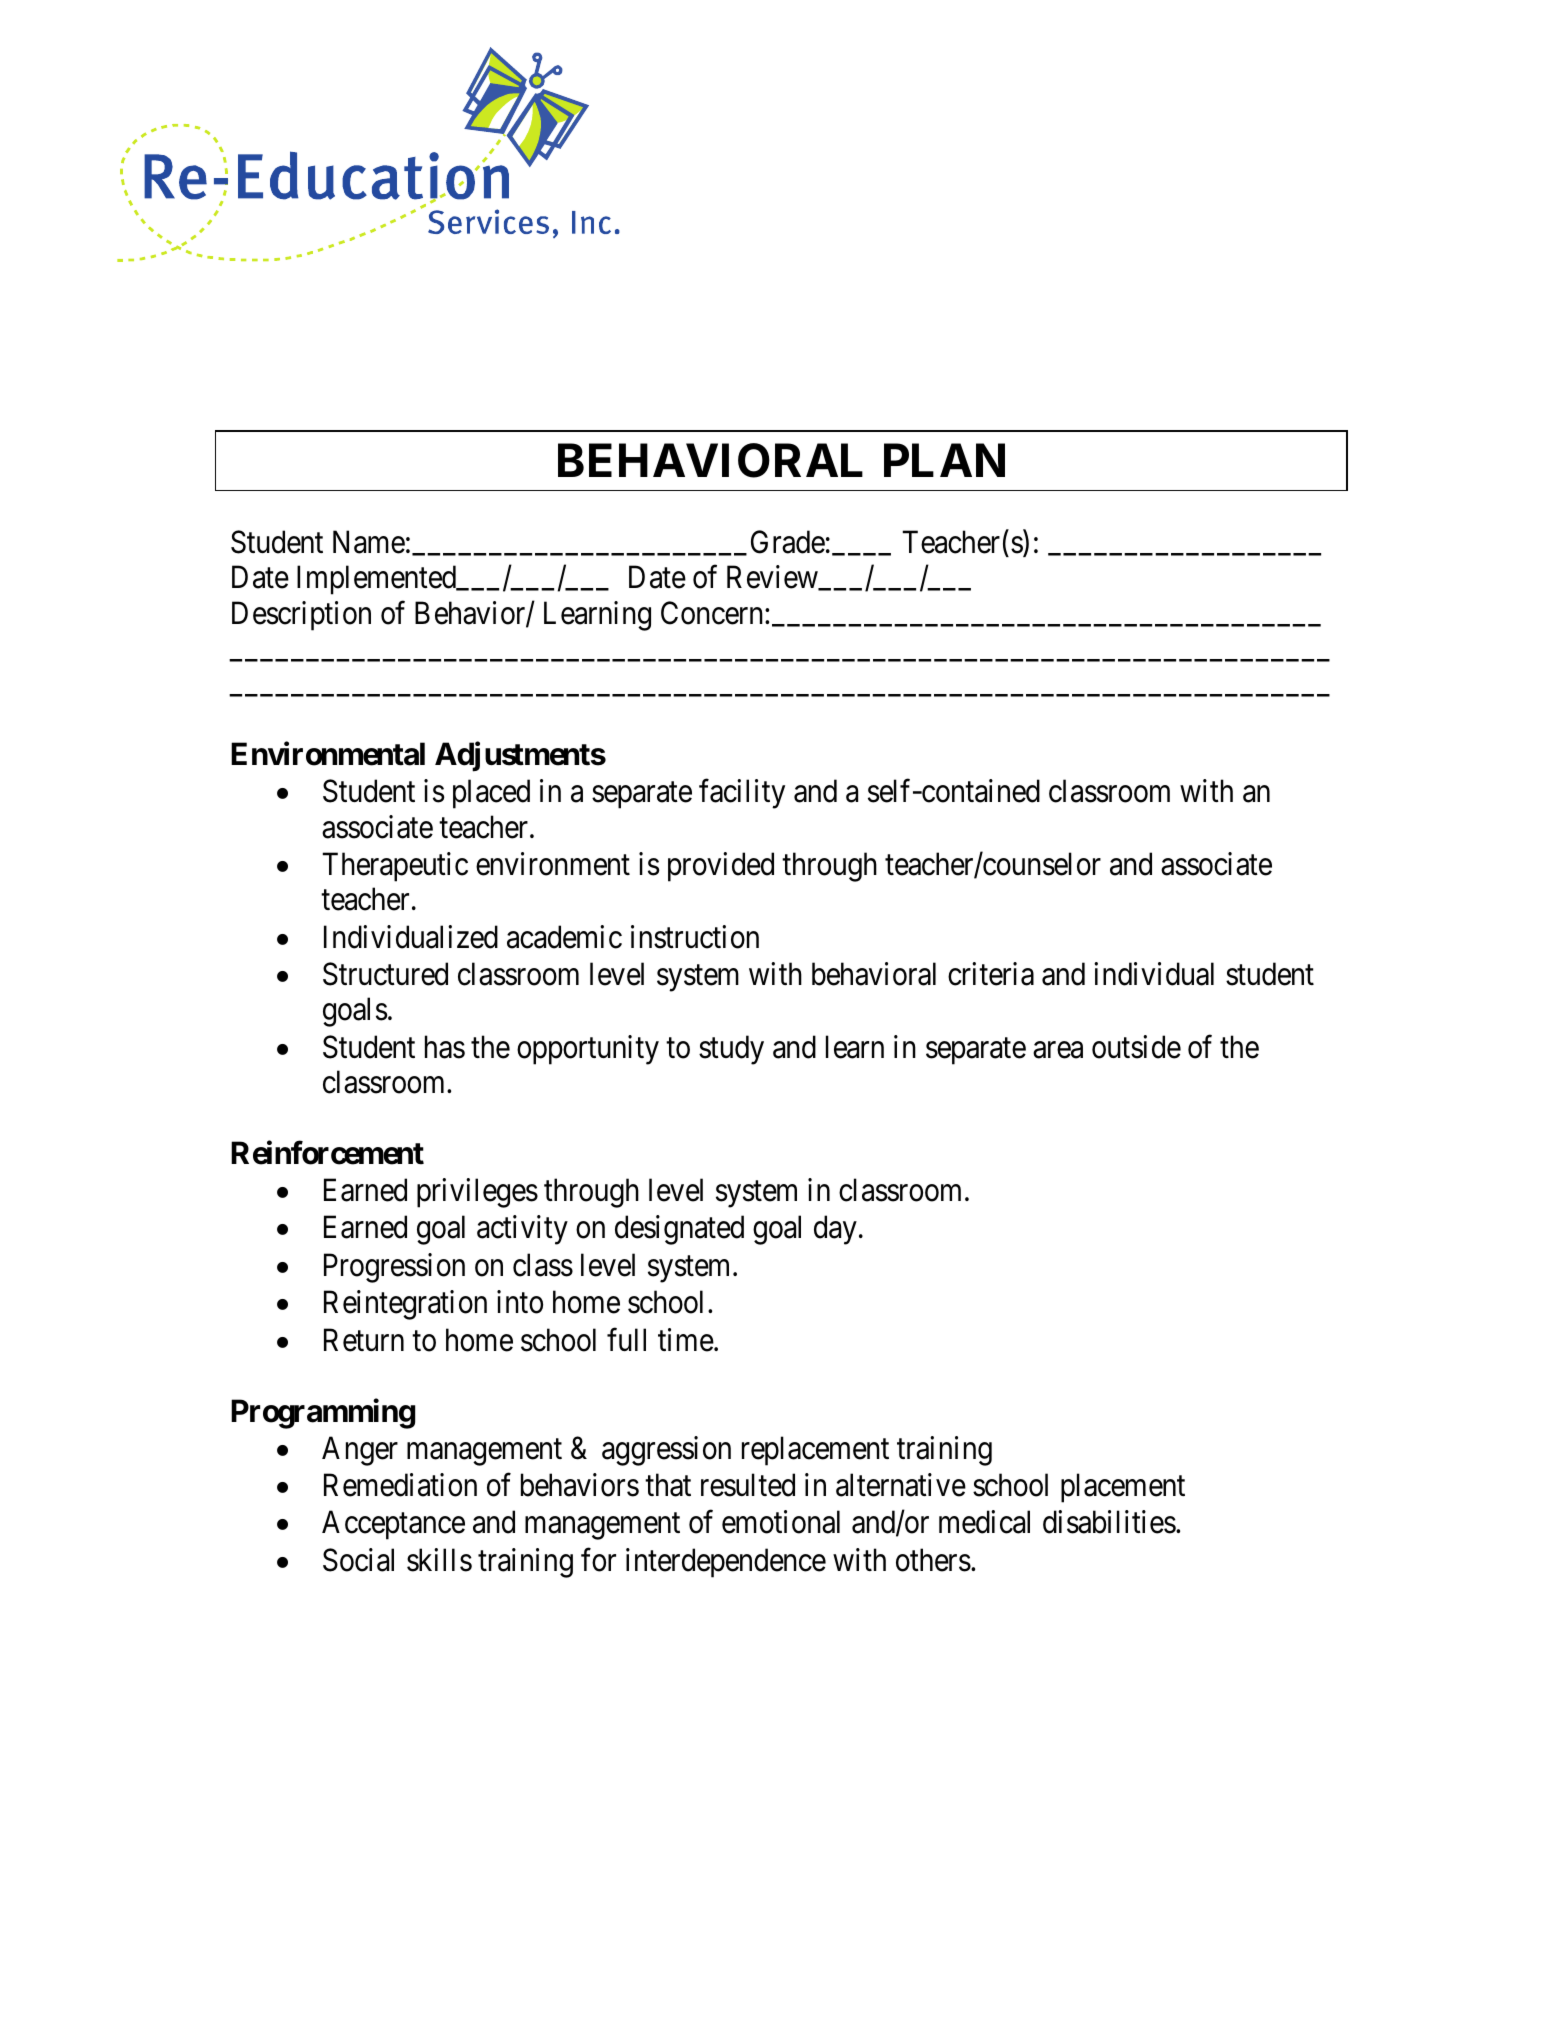 This screenshot has width=1562, height=2022. Describe the element at coordinates (1058, 1050) in the screenshot. I see `area` at that location.
